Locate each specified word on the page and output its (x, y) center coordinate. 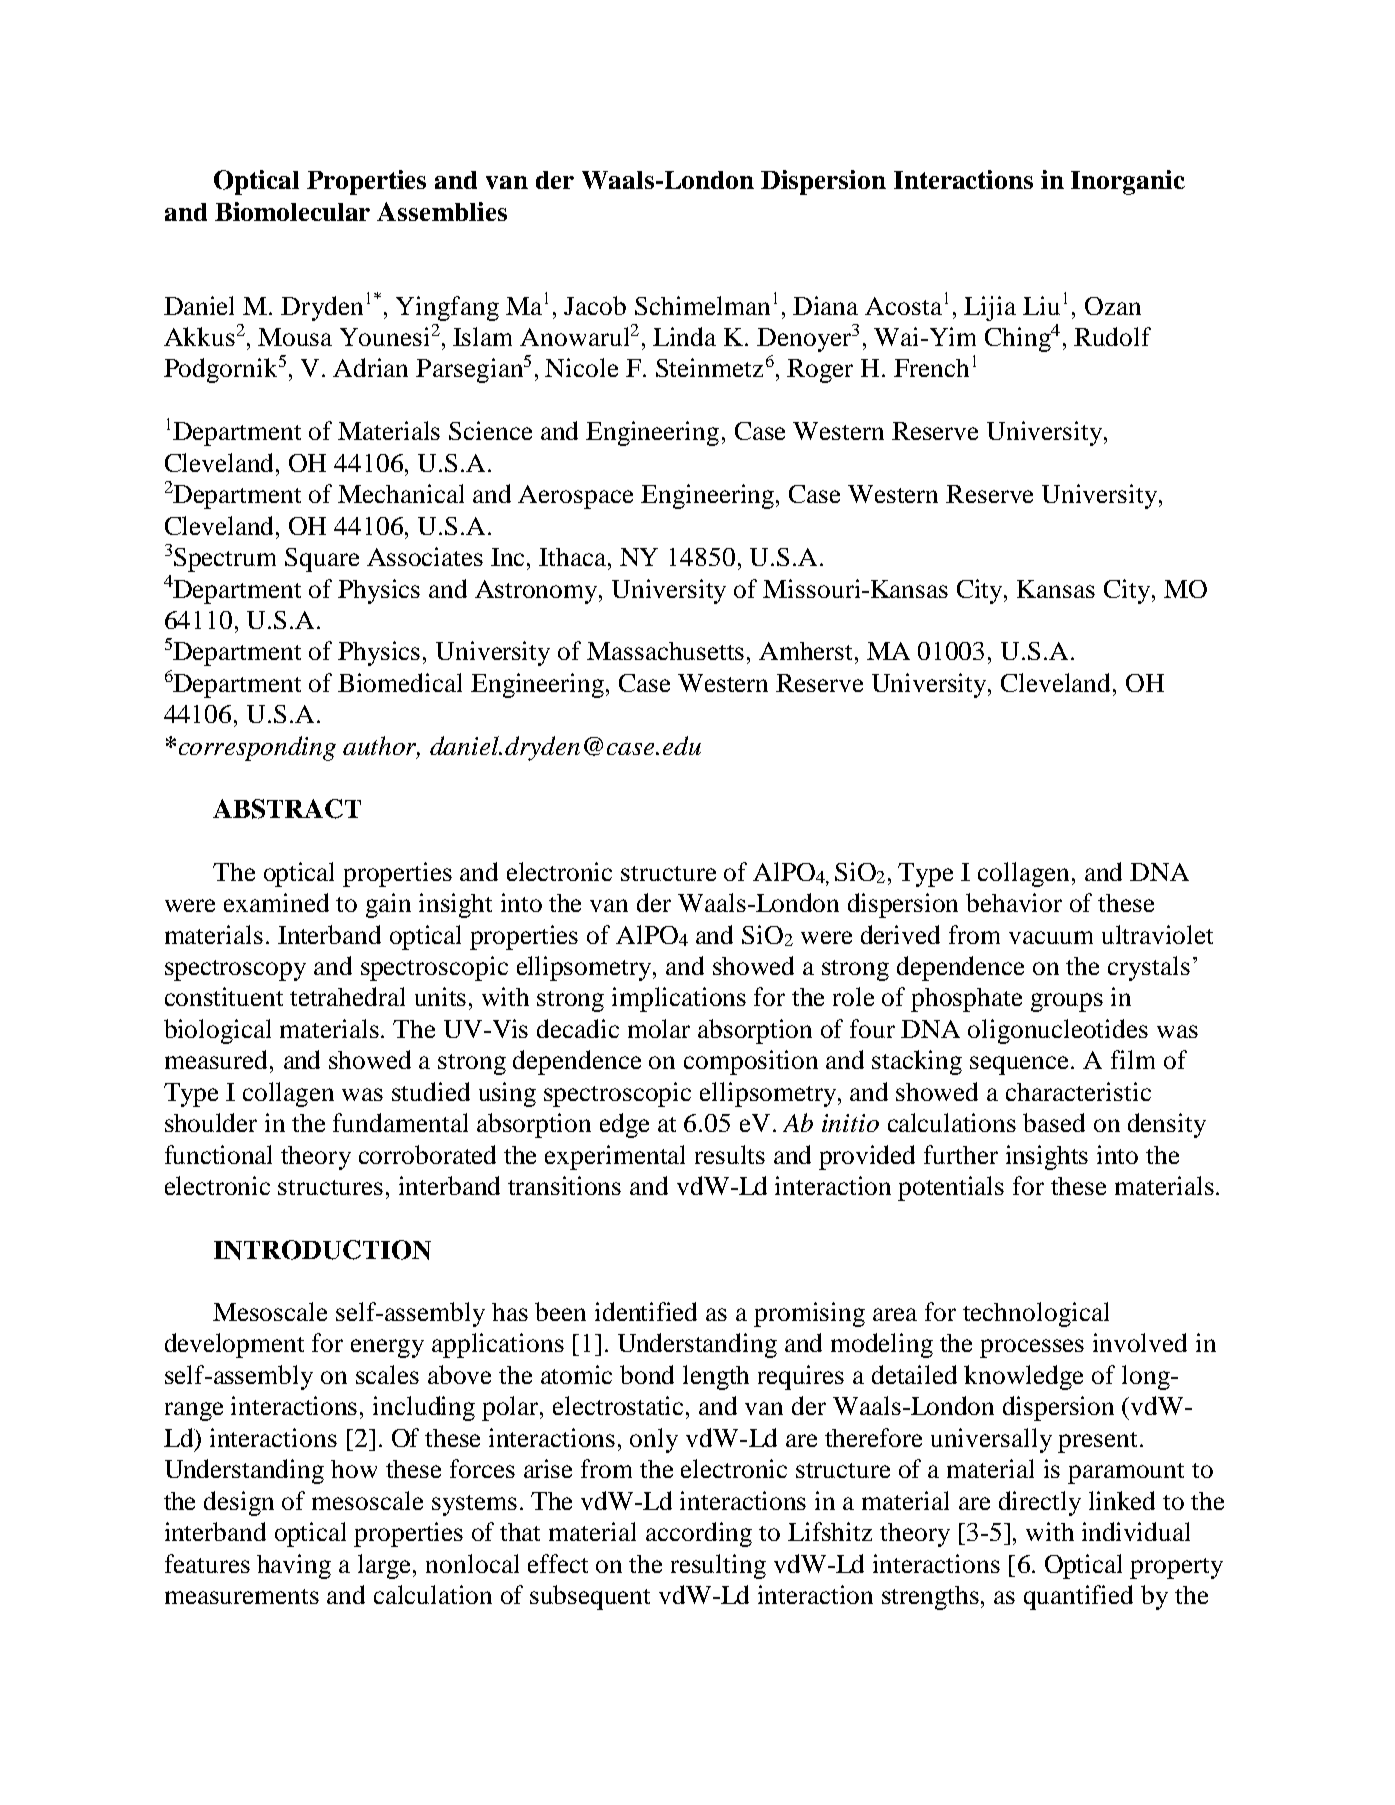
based (1054, 1122)
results (730, 1154)
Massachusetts (665, 651)
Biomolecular (292, 211)
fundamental (400, 1122)
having (294, 1566)
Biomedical (400, 682)
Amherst (807, 651)
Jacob (595, 305)
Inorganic (1128, 182)
